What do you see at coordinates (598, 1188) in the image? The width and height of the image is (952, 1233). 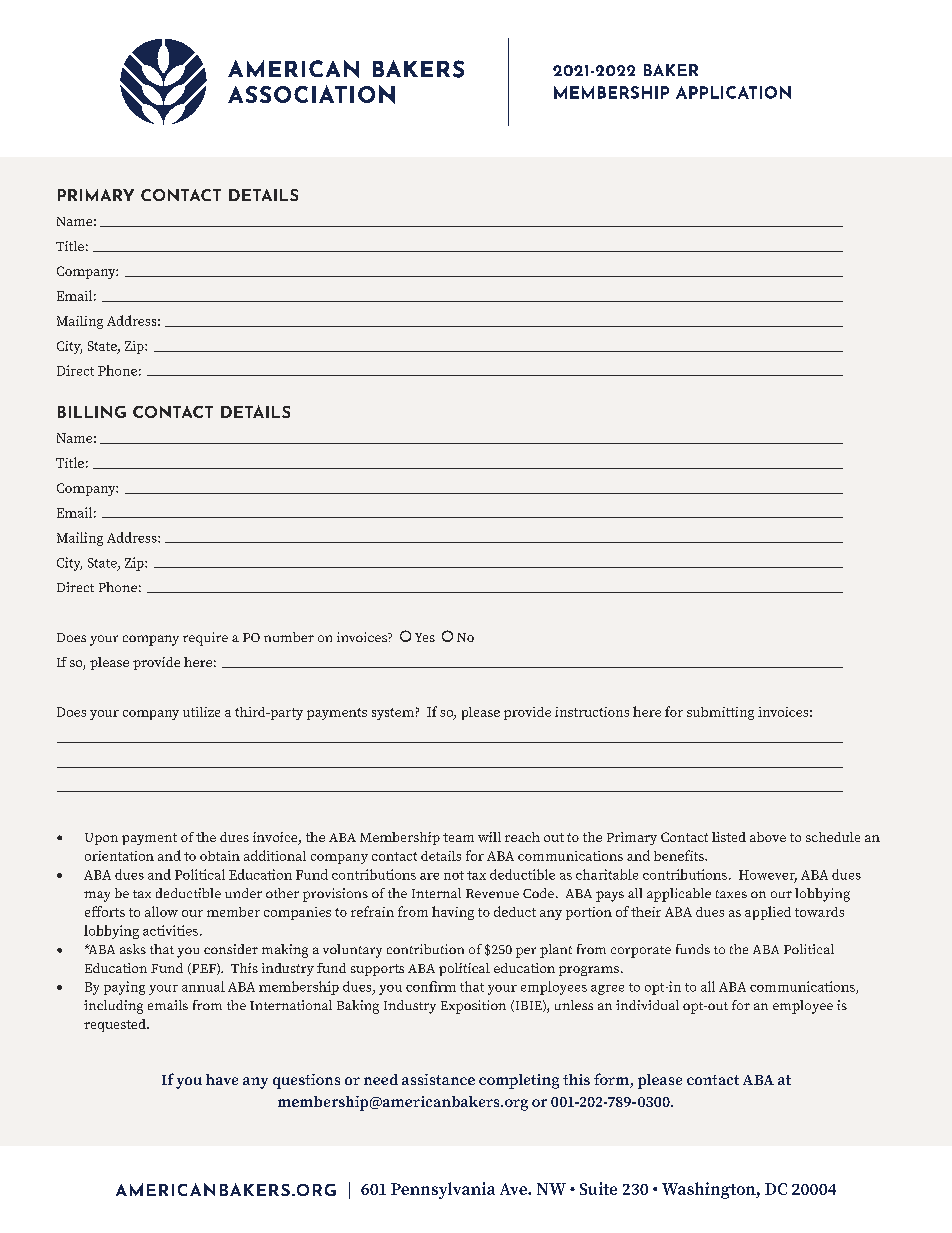 I see `Suite` at bounding box center [598, 1188].
